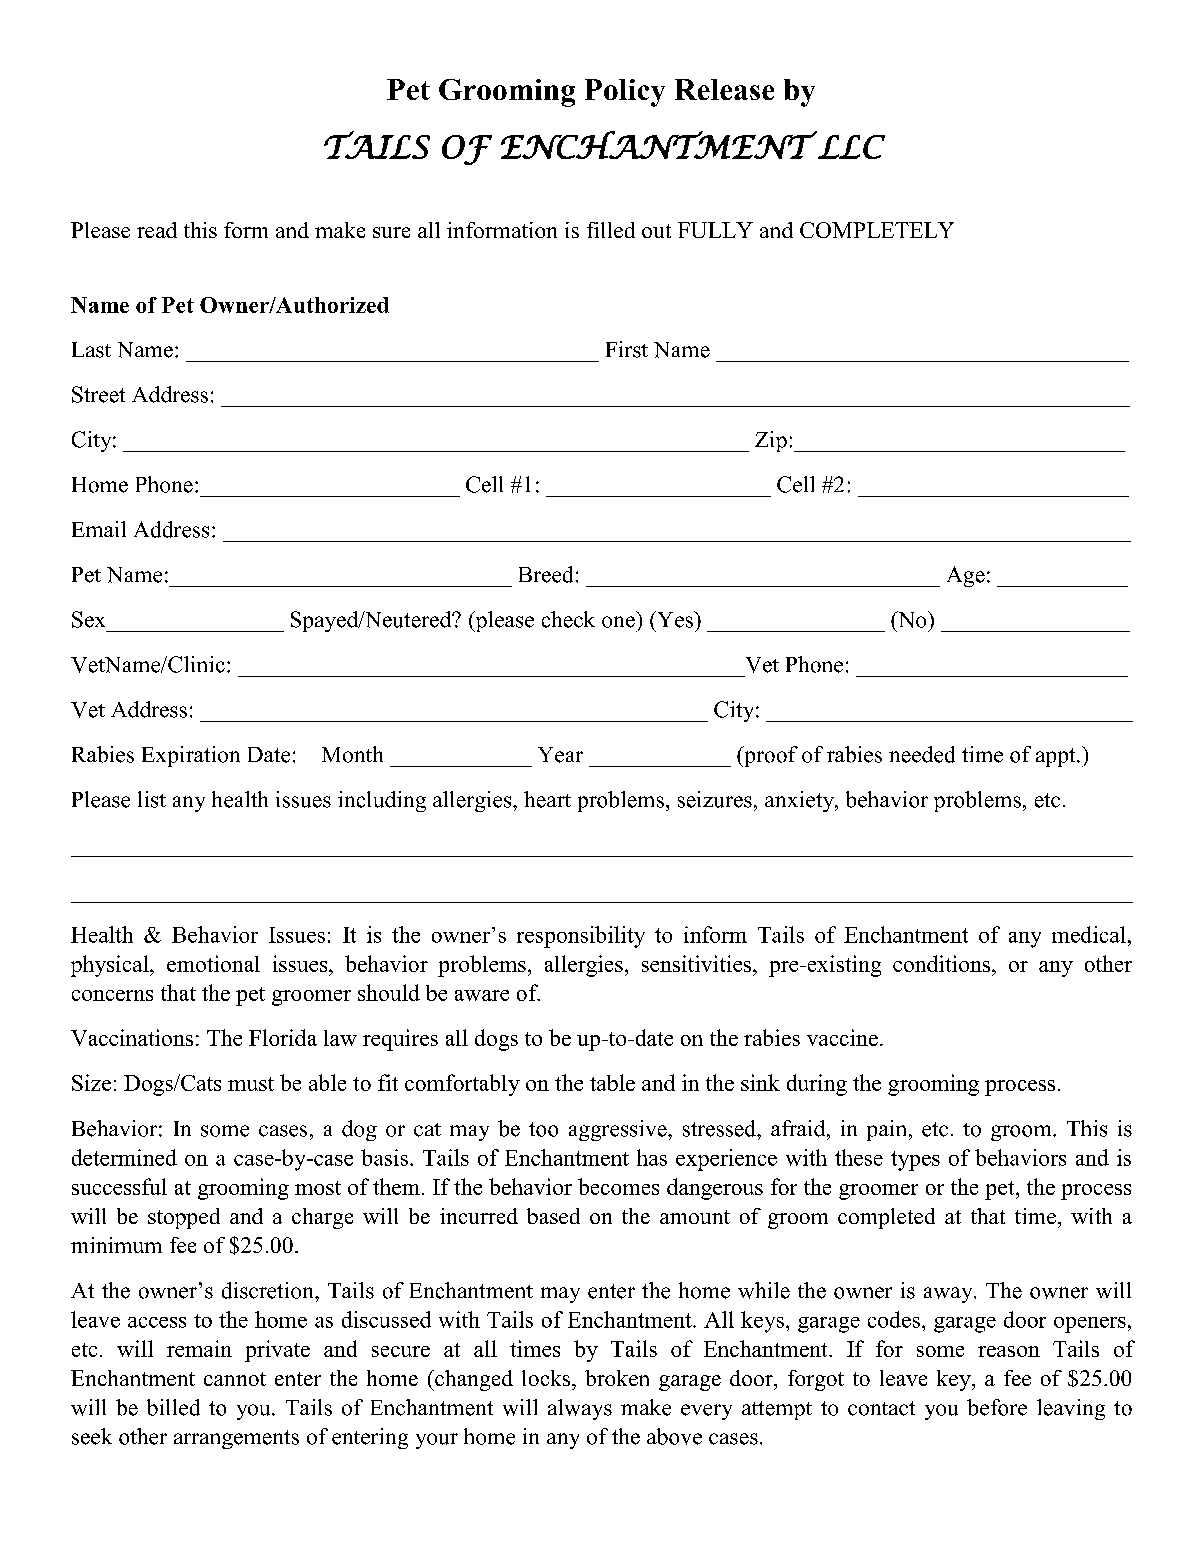 The height and width of the screenshot is (1557, 1203). I want to click on LLC, so click(851, 147).
